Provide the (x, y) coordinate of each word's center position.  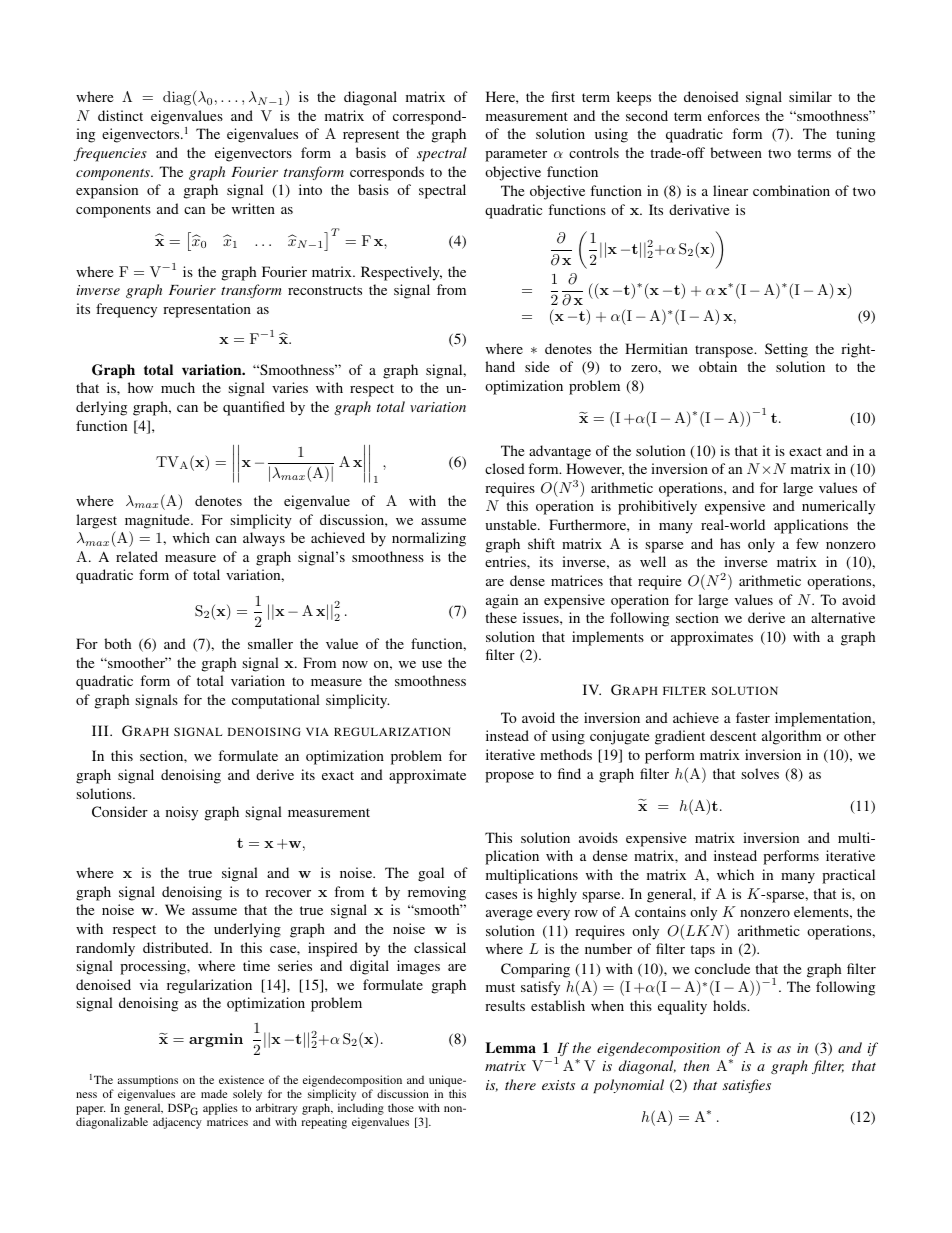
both (117, 643)
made (214, 1093)
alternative (843, 617)
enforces (734, 115)
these (501, 617)
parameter (516, 155)
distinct (120, 115)
